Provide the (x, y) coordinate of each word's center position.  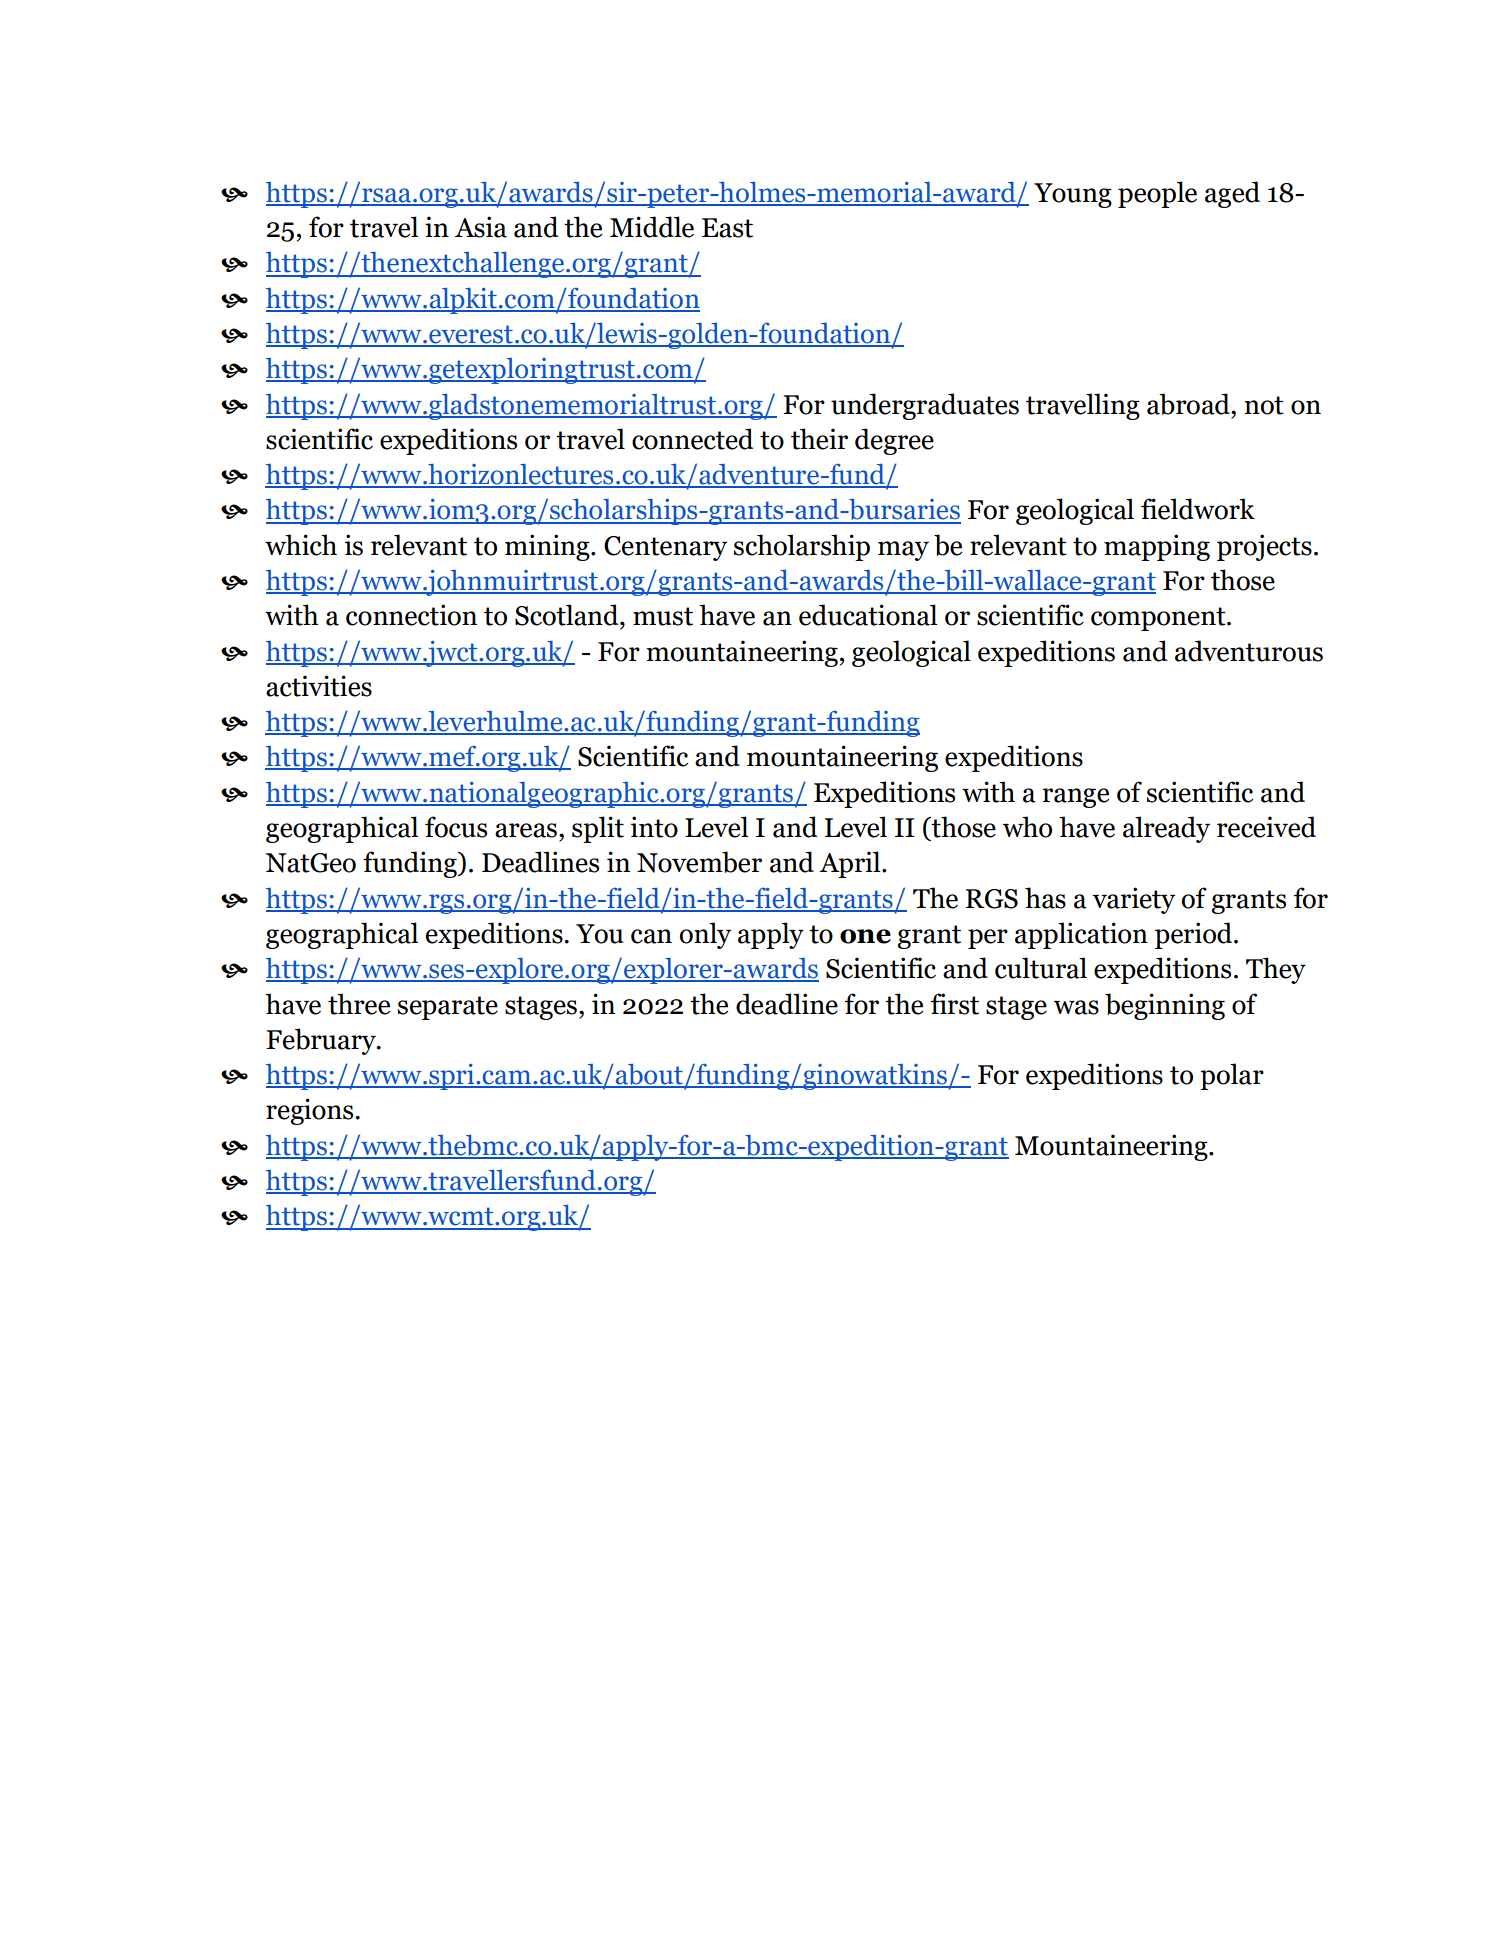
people (1157, 194)
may (903, 551)
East (727, 228)
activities (319, 686)
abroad (1189, 404)
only (705, 935)
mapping (1157, 547)
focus (456, 827)
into (654, 827)
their (819, 439)
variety (1133, 900)
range (1075, 798)
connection (411, 615)
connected (693, 439)
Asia (481, 227)
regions (311, 1111)
